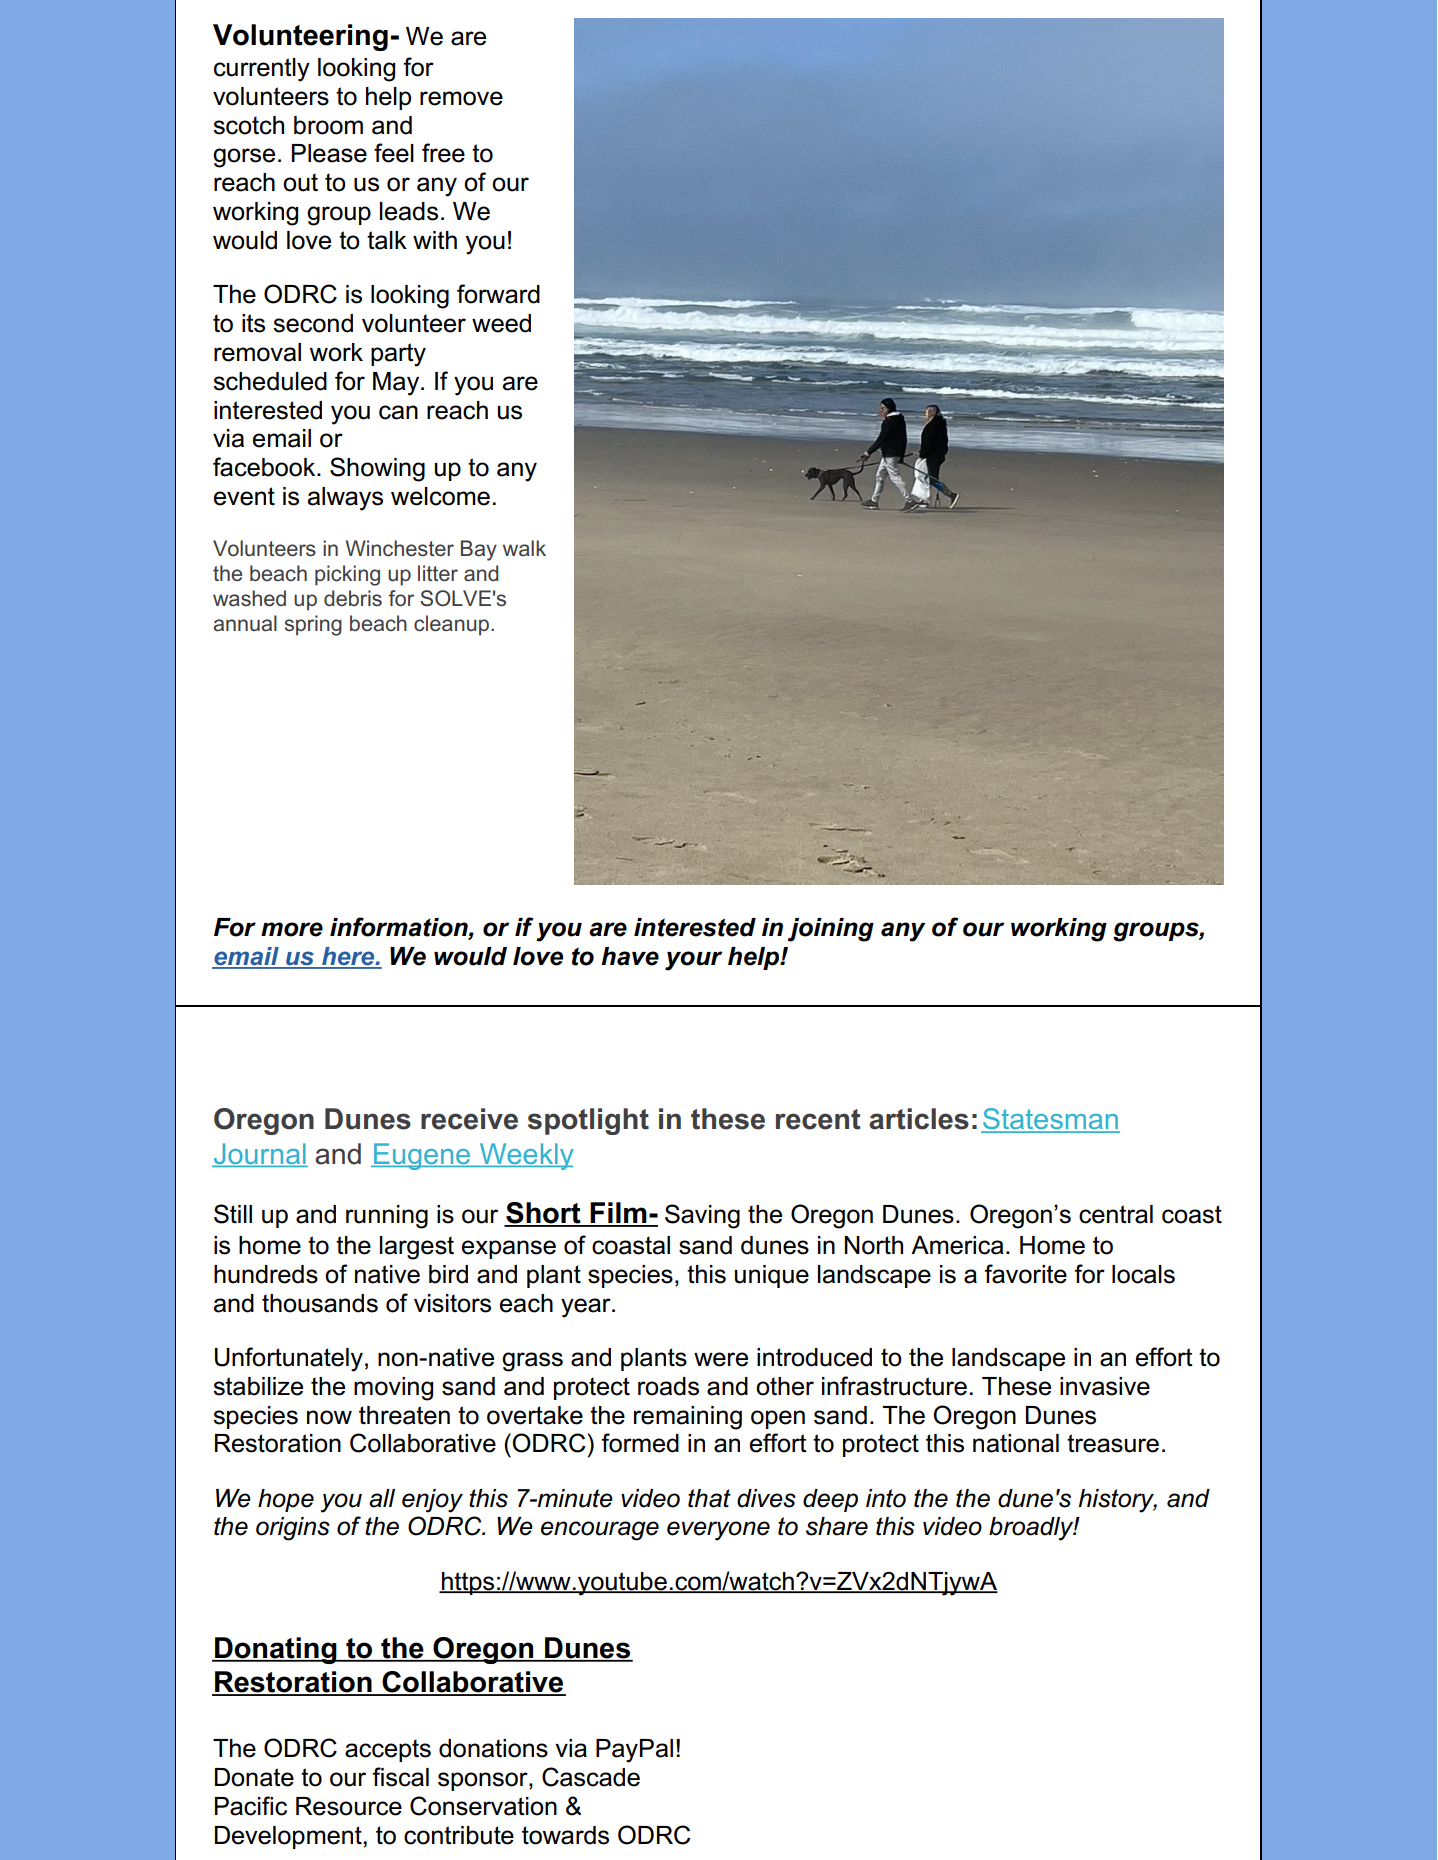 Image resolution: width=1438 pixels, height=1860 pixels. I want to click on roads, so click(668, 1386).
